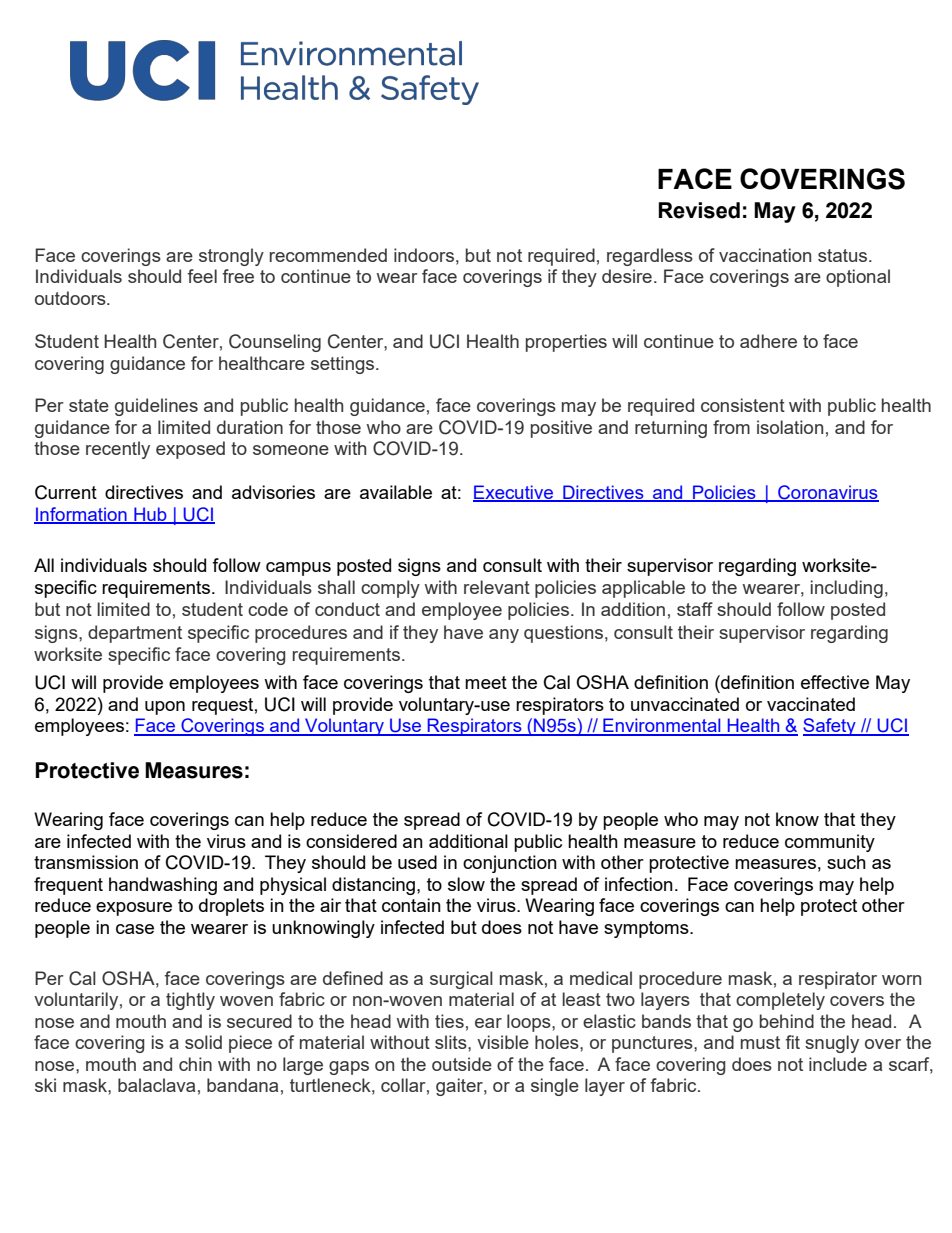  I want to click on indoors, so click(424, 255).
